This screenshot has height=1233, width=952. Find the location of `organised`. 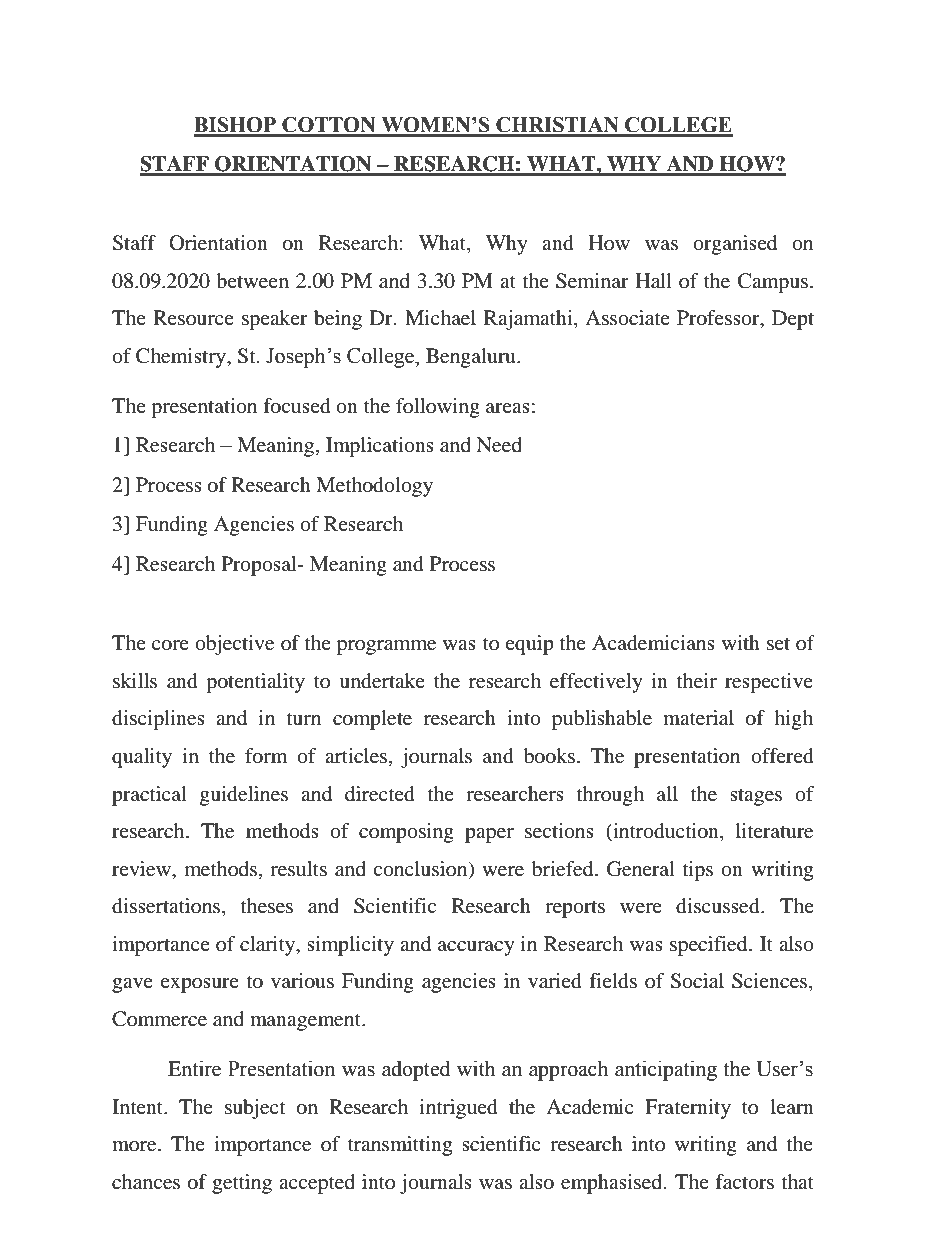

organised is located at coordinates (735, 245).
